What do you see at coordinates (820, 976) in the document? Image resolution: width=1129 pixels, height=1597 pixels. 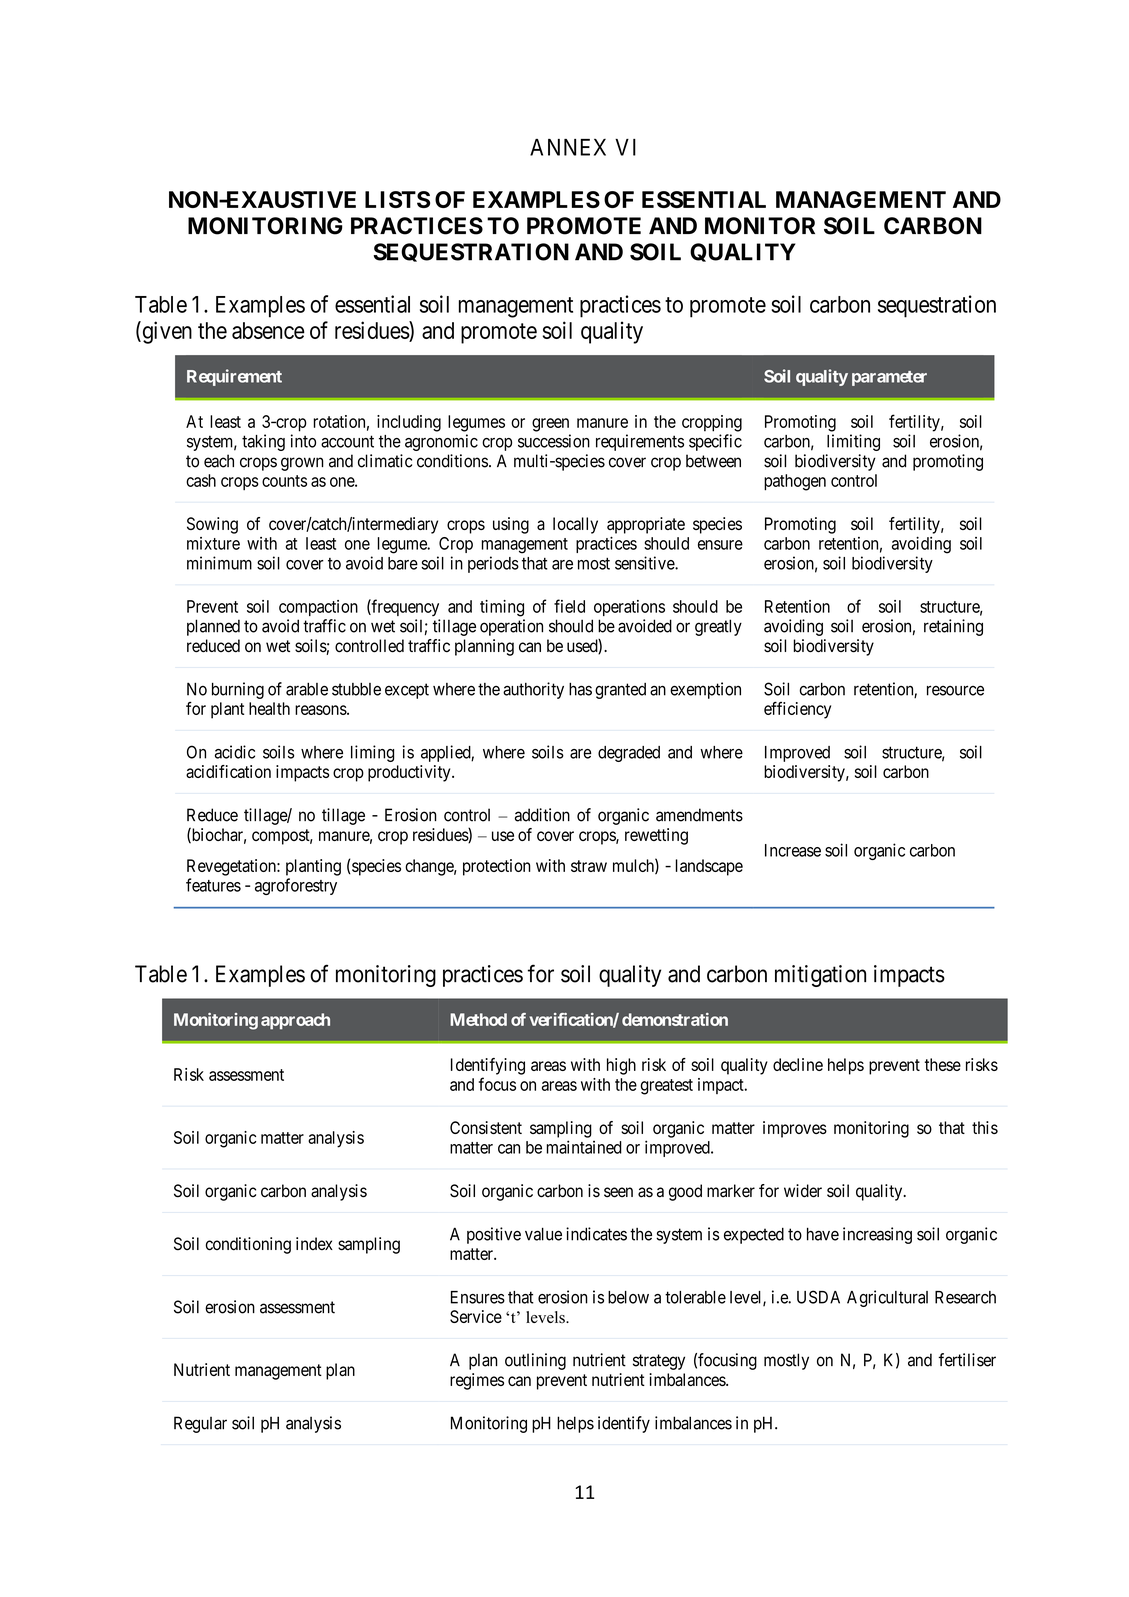 I see `mitigation` at bounding box center [820, 976].
